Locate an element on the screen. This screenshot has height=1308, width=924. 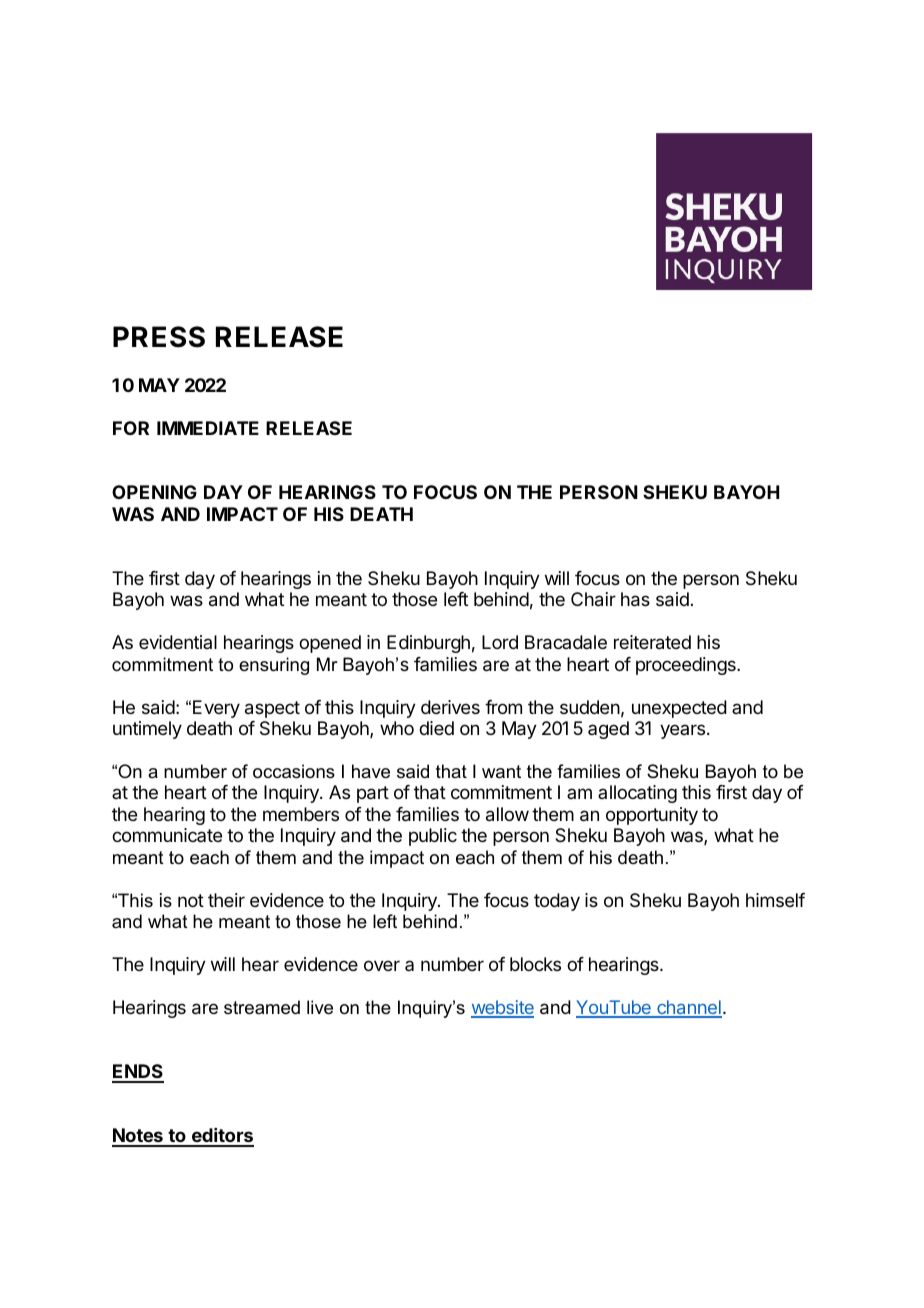
Edinburgh is located at coordinates (428, 644).
